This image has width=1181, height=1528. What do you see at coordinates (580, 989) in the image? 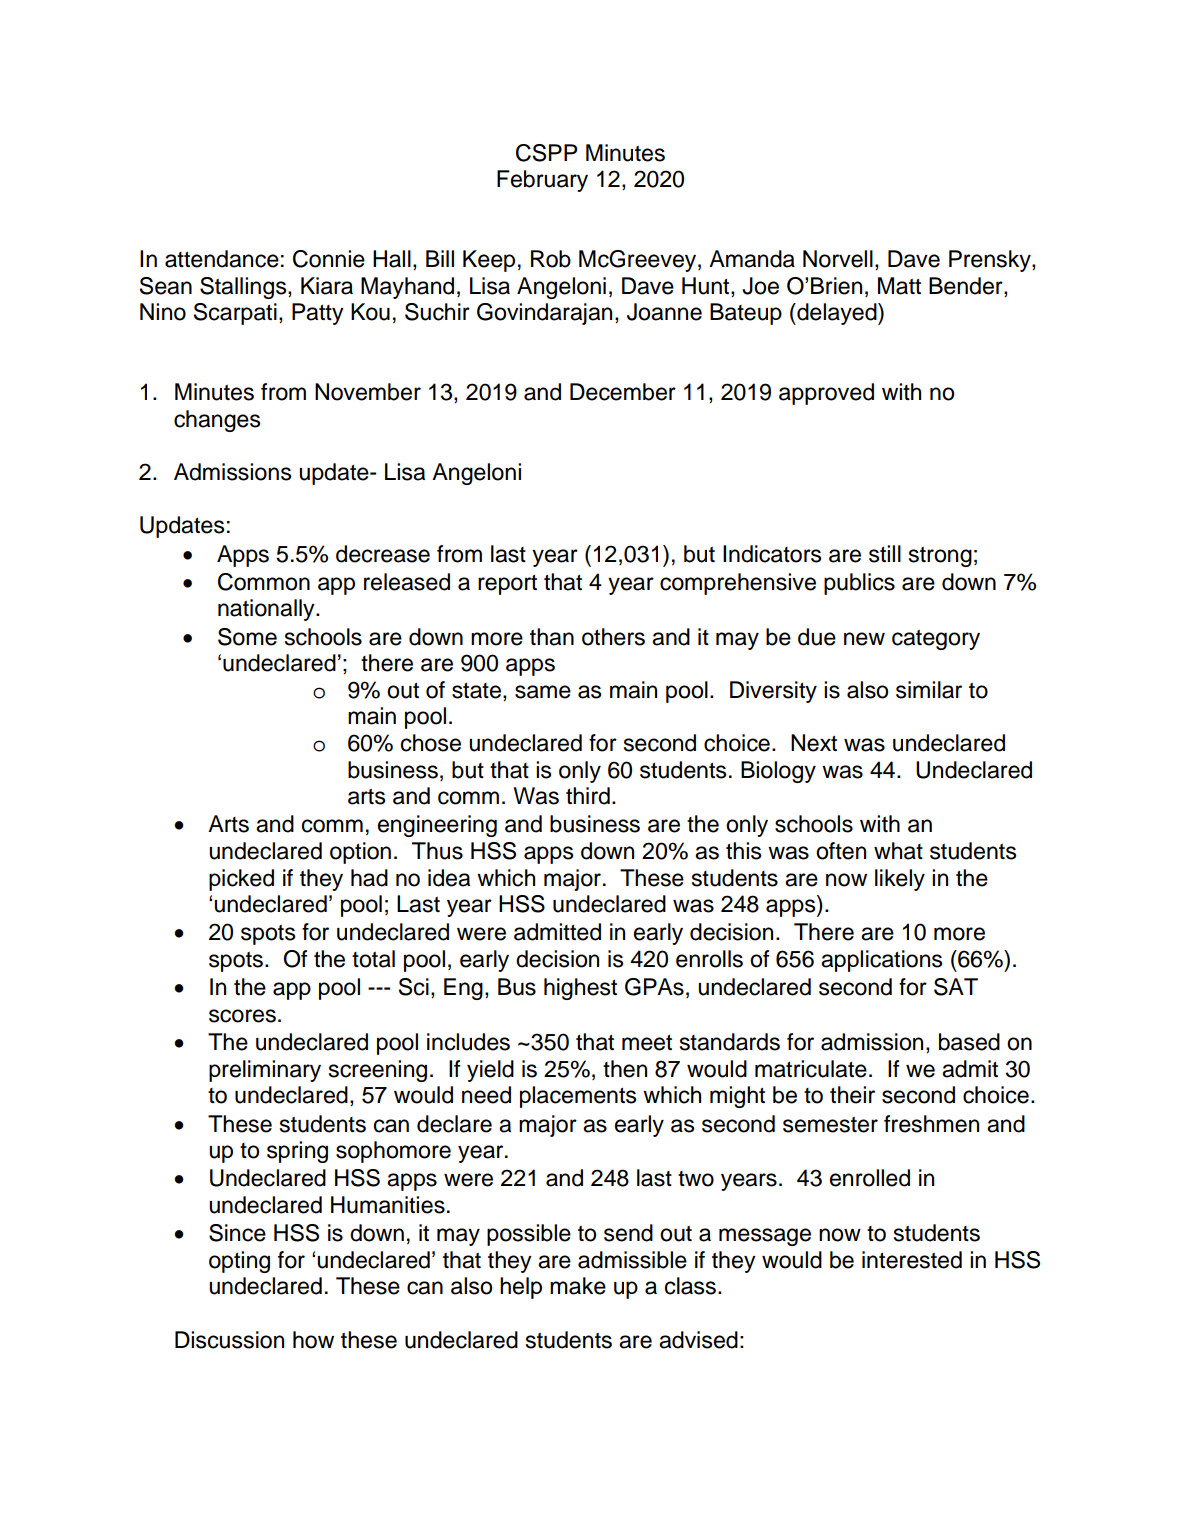
I see `highest` at bounding box center [580, 989].
